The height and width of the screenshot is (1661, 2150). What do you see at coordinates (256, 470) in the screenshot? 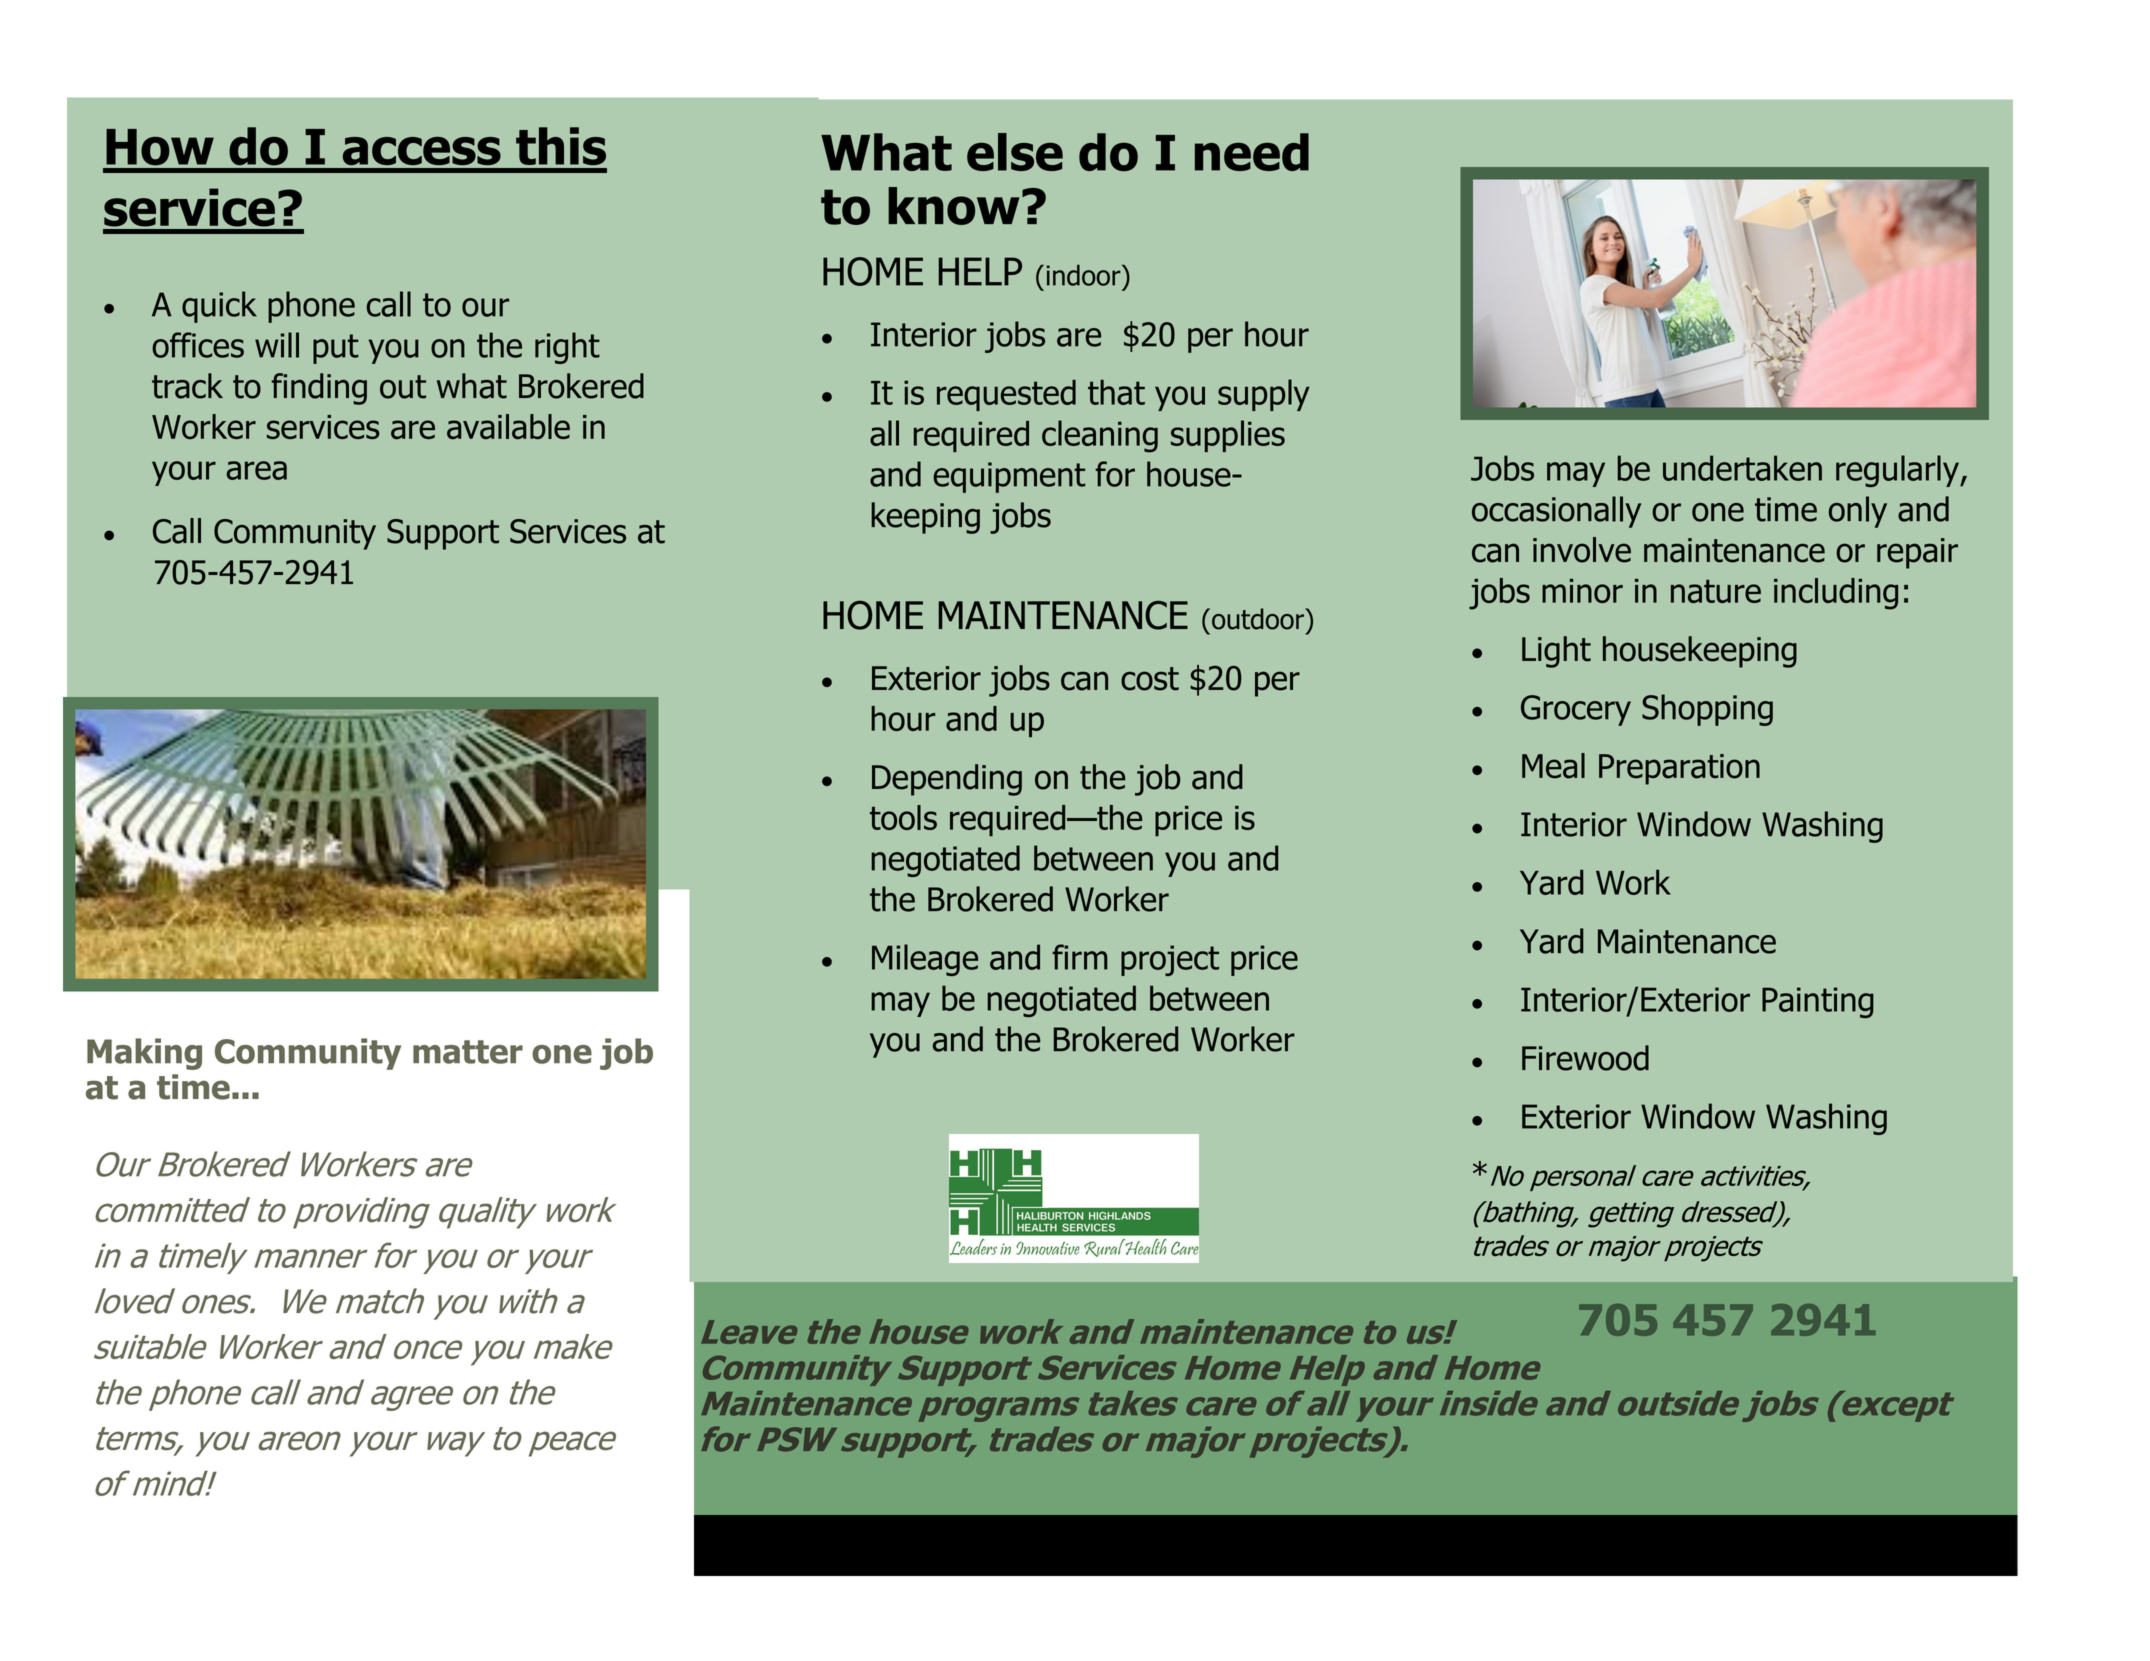
I see `area` at bounding box center [256, 470].
